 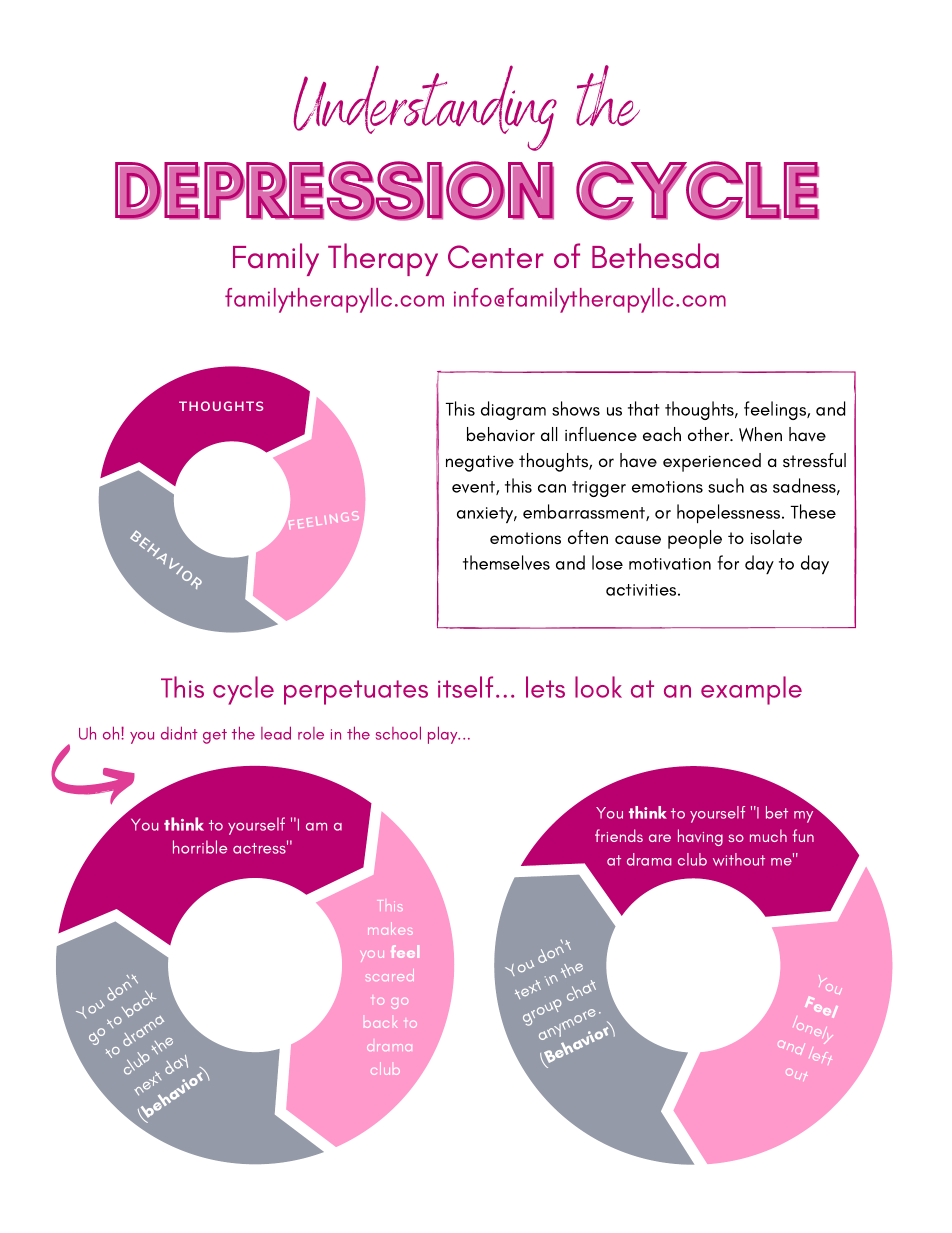 I want to click on scared, so click(x=390, y=975).
